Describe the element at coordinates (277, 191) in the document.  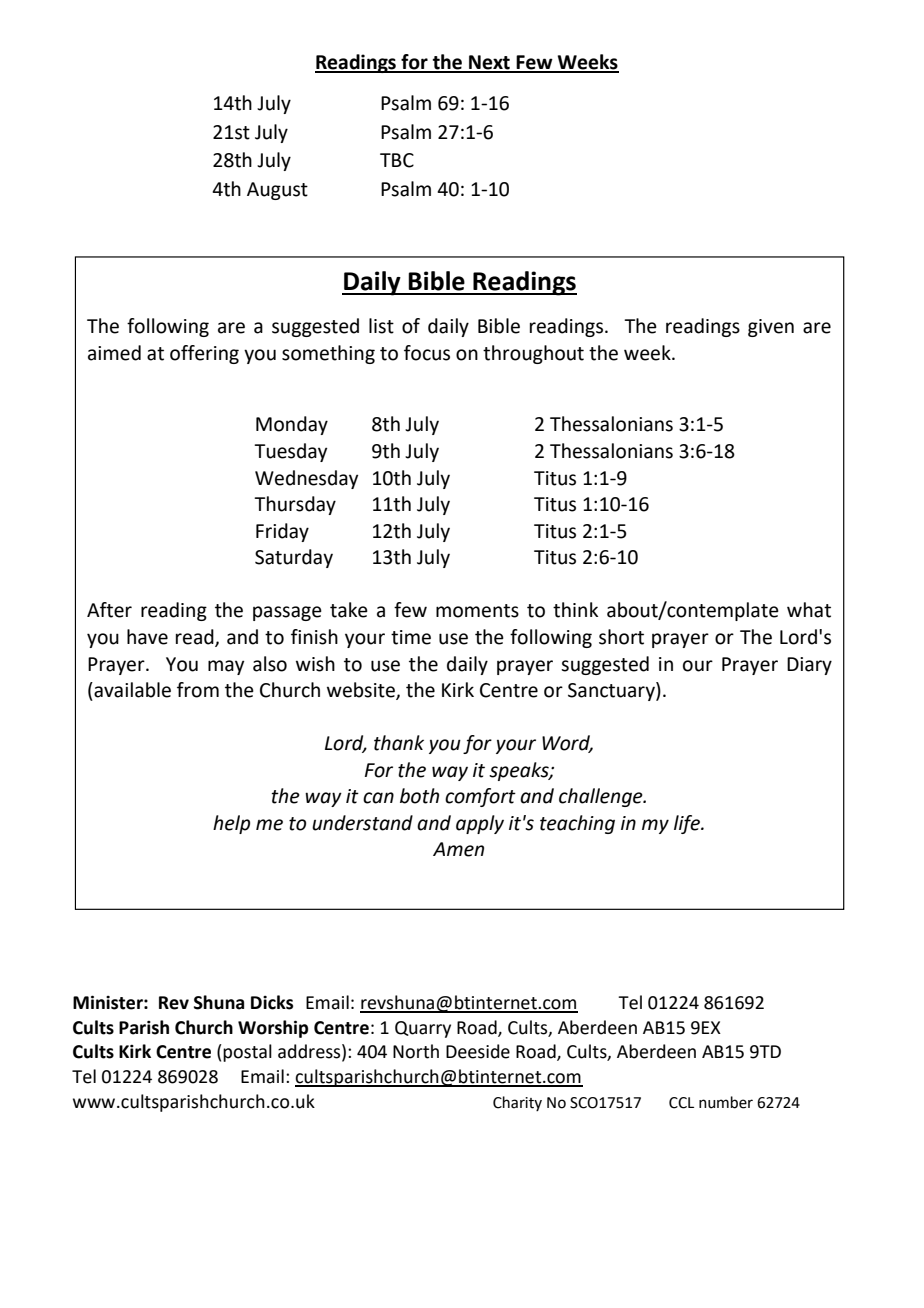
I see `August` at that location.
